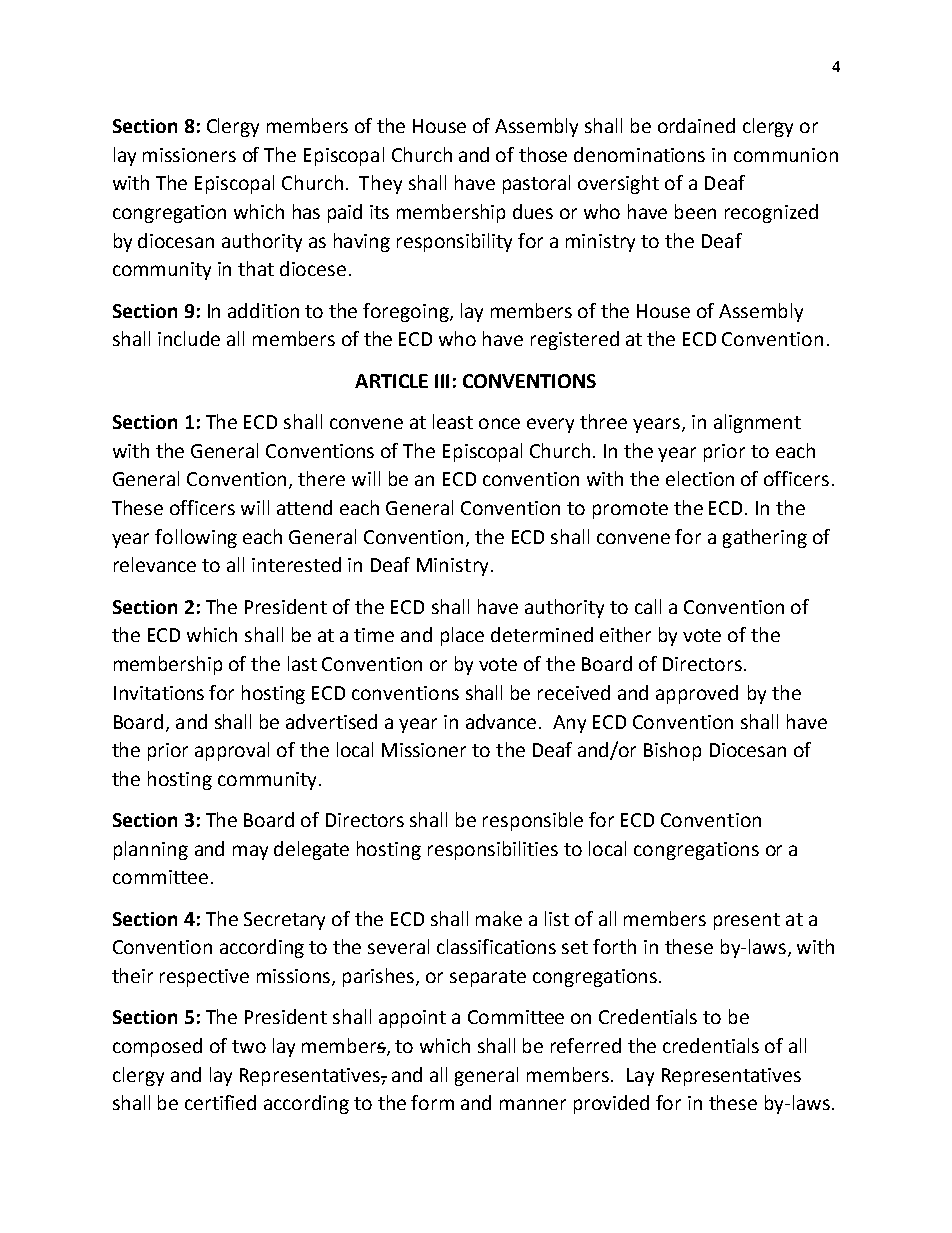  I want to click on ordained, so click(696, 125).
